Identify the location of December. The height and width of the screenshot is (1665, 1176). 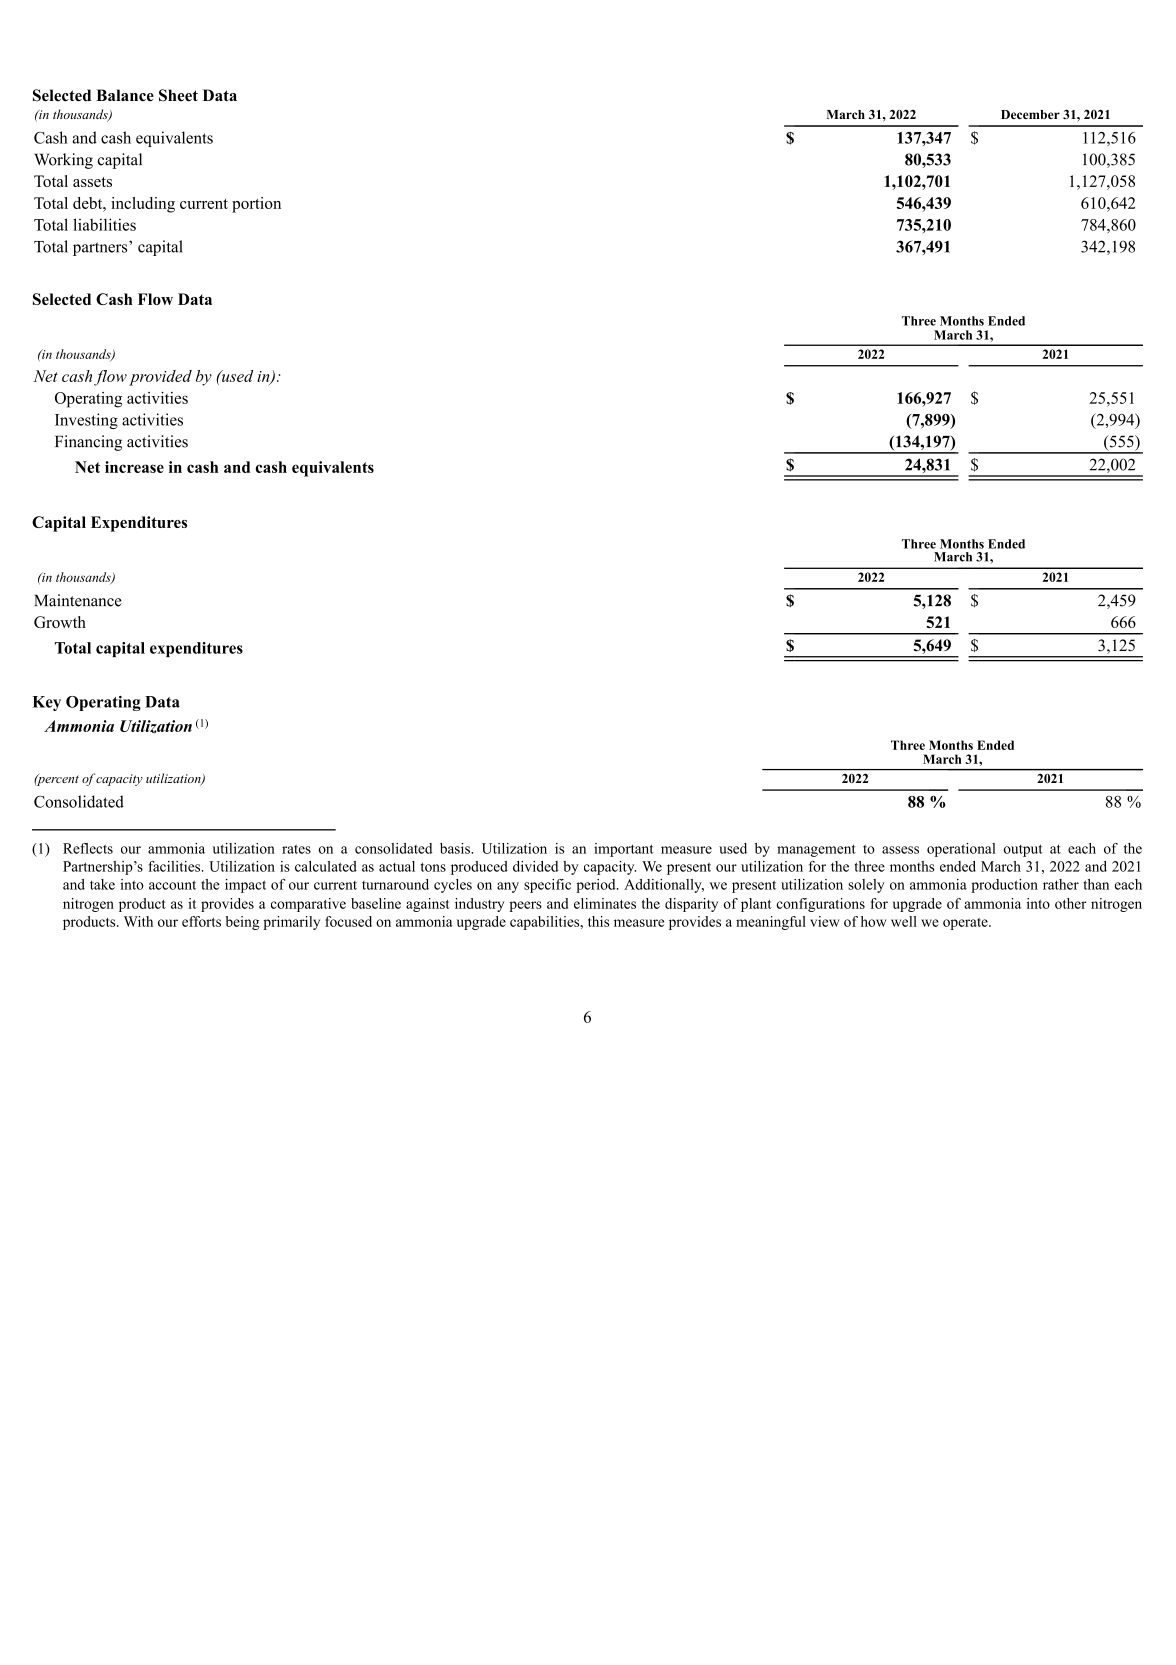
(1030, 114).
